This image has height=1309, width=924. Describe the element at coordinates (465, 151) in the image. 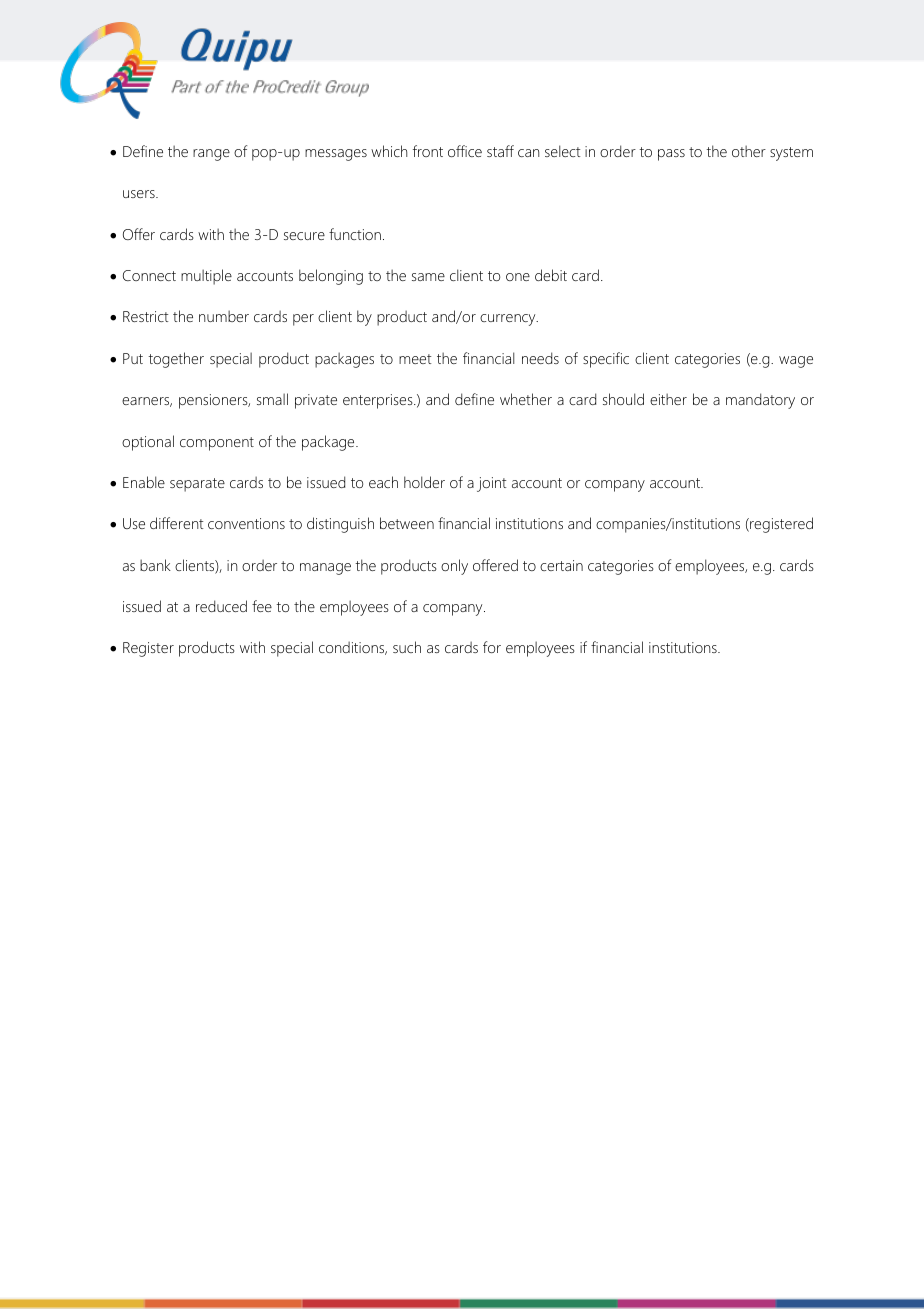

I see `office` at that location.
